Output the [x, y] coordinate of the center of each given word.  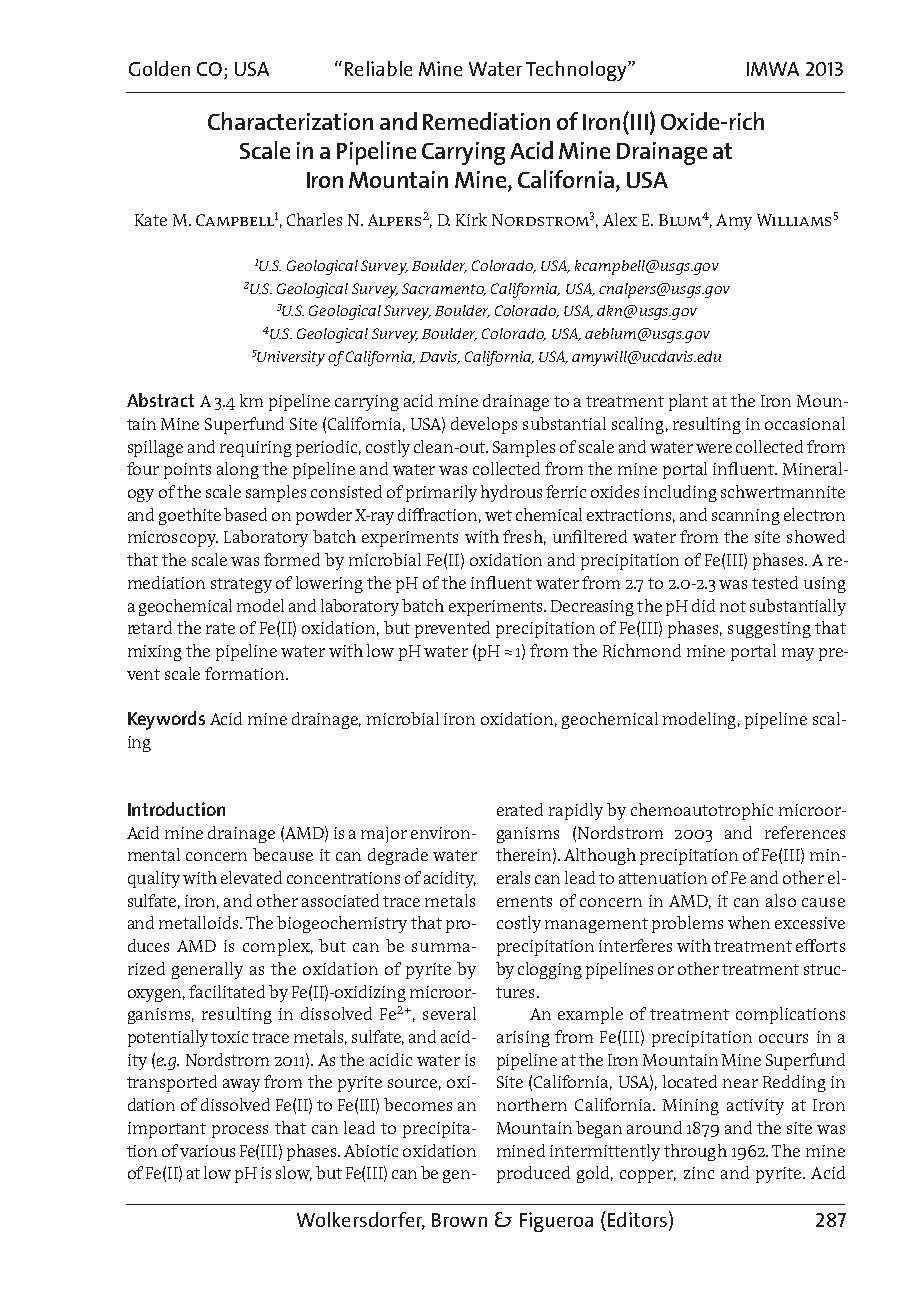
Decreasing [592, 608]
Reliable [378, 68]
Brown [459, 1220]
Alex [620, 219]
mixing [155, 653]
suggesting [769, 630]
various [207, 1151]
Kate [151, 220]
